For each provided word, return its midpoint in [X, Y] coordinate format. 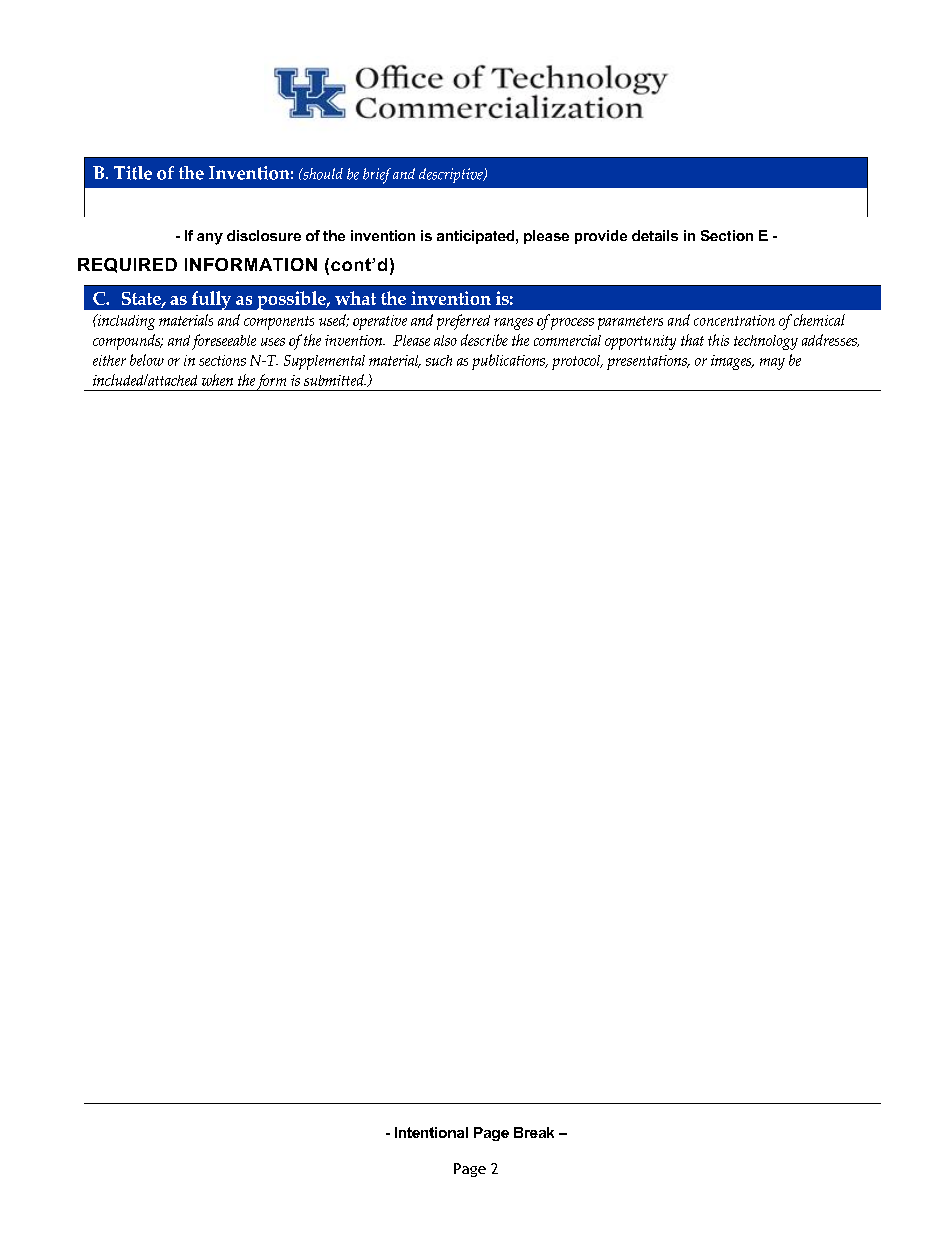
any [210, 239]
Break [534, 1132]
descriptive [452, 175]
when [217, 380]
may [772, 364]
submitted [335, 380]
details [655, 235]
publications [509, 362]
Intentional [431, 1132]
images [732, 362]
